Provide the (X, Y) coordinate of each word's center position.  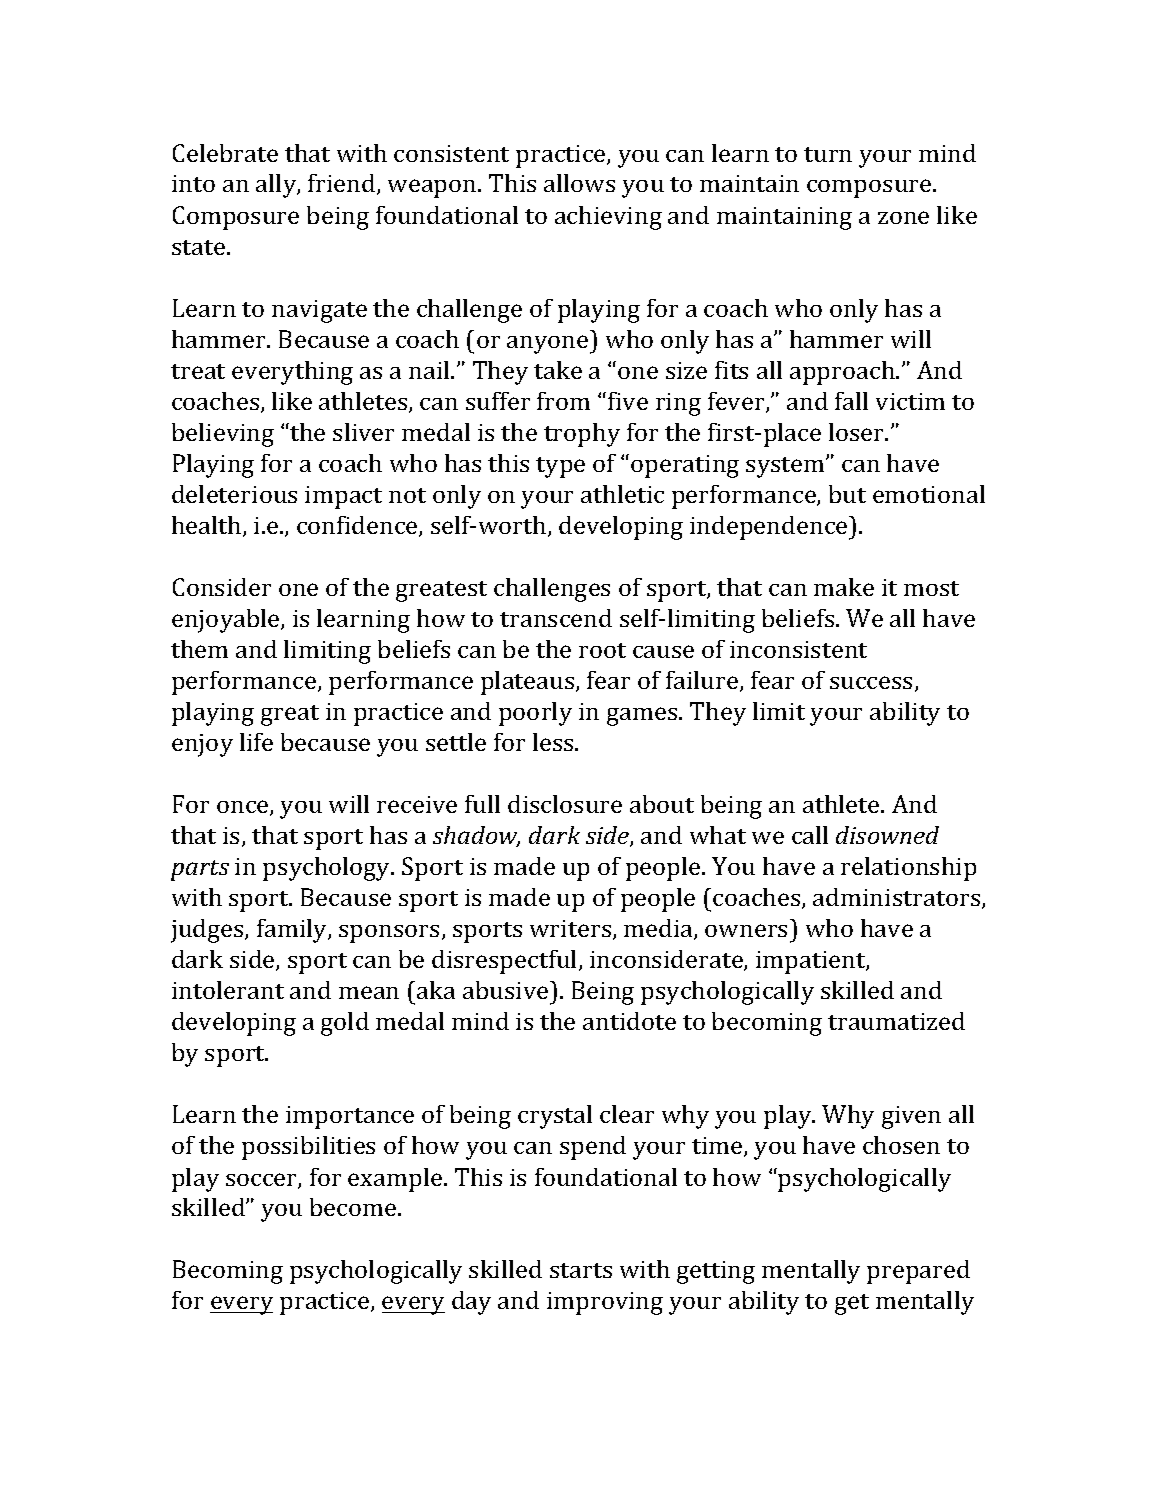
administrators (898, 898)
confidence (358, 526)
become (354, 1207)
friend (343, 184)
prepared (918, 1272)
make (844, 587)
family (293, 931)
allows (579, 183)
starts (581, 1270)
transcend (556, 618)
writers (572, 930)
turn (828, 154)
